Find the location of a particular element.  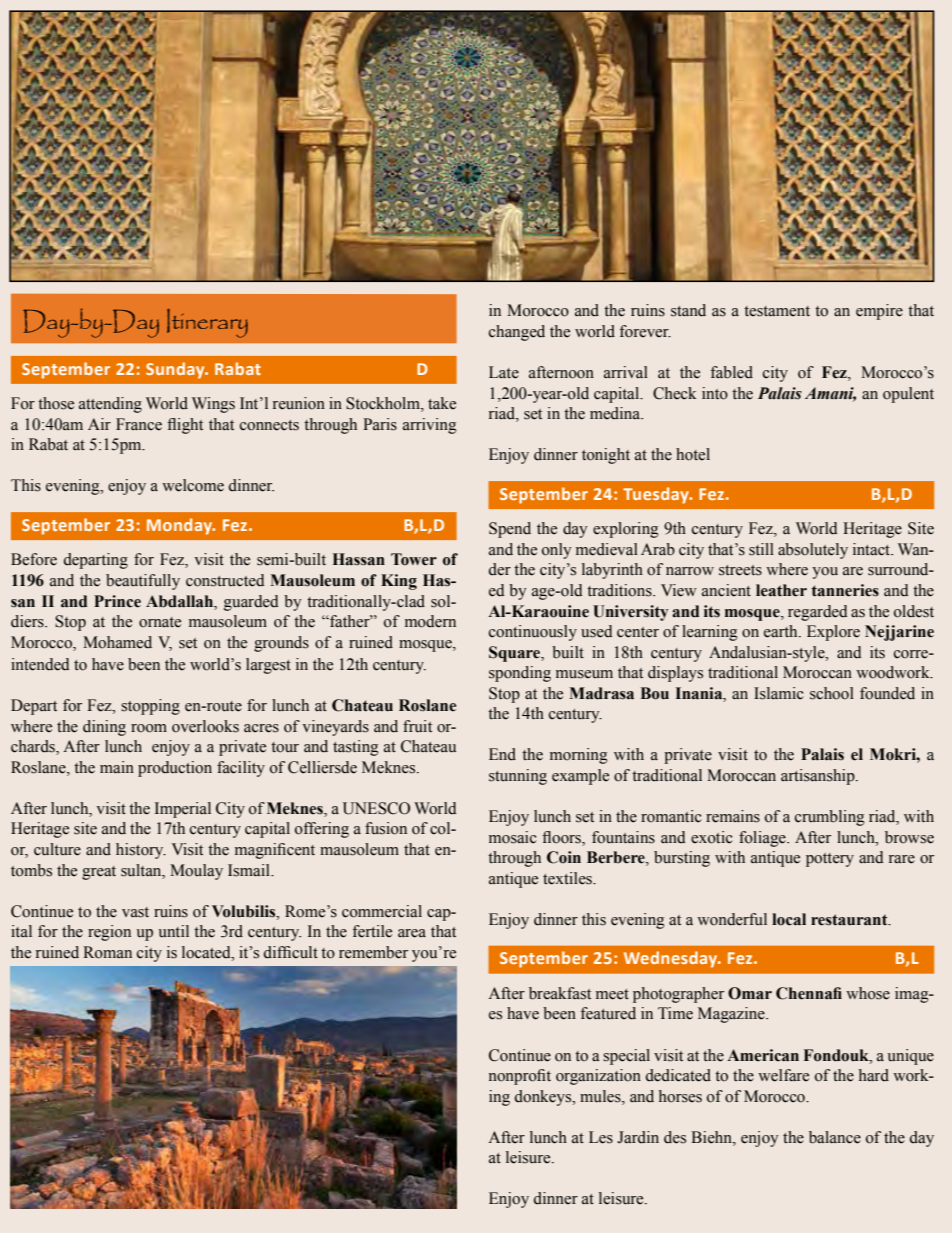

testament is located at coordinates (777, 311).
